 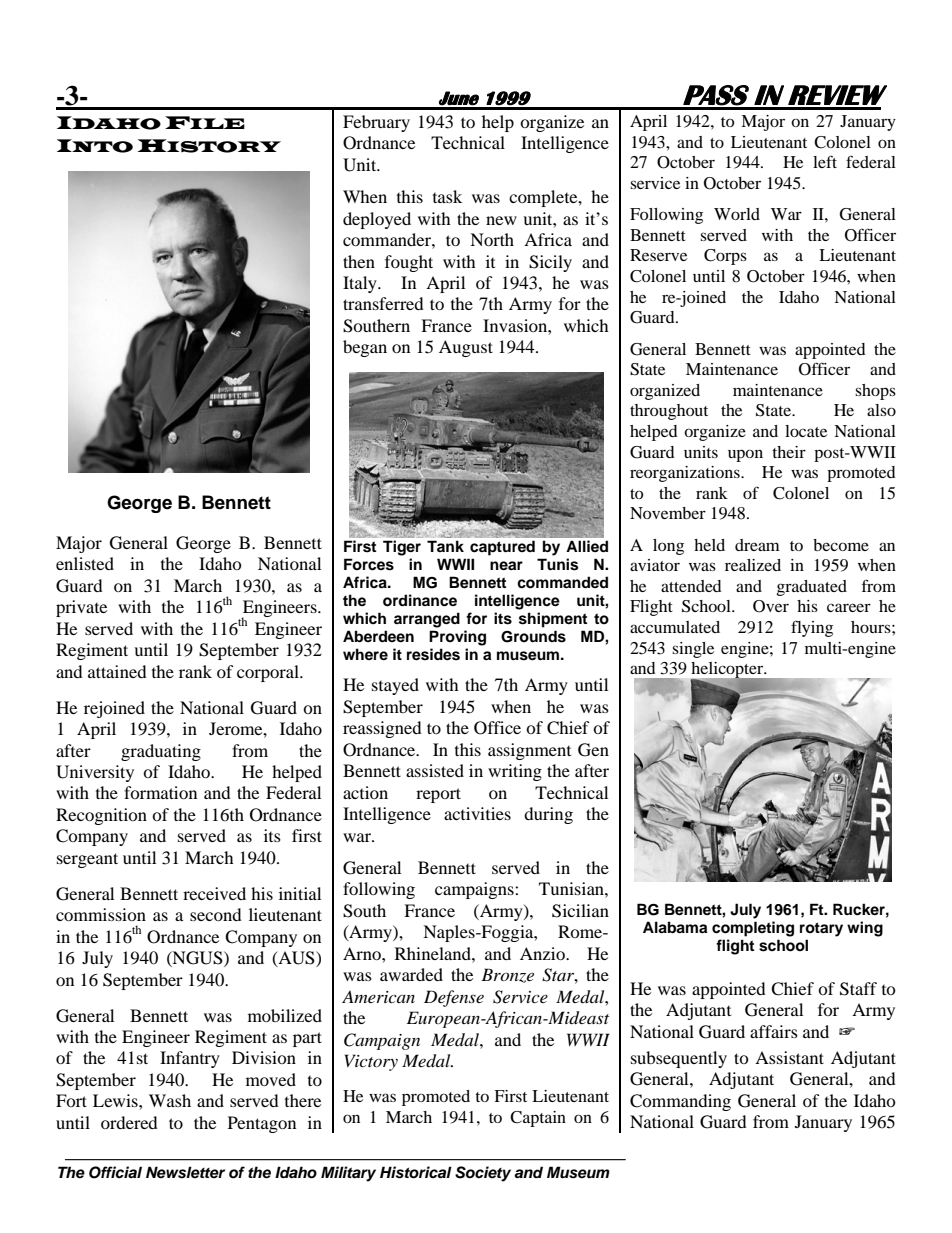 I want to click on shops, so click(x=875, y=392).
